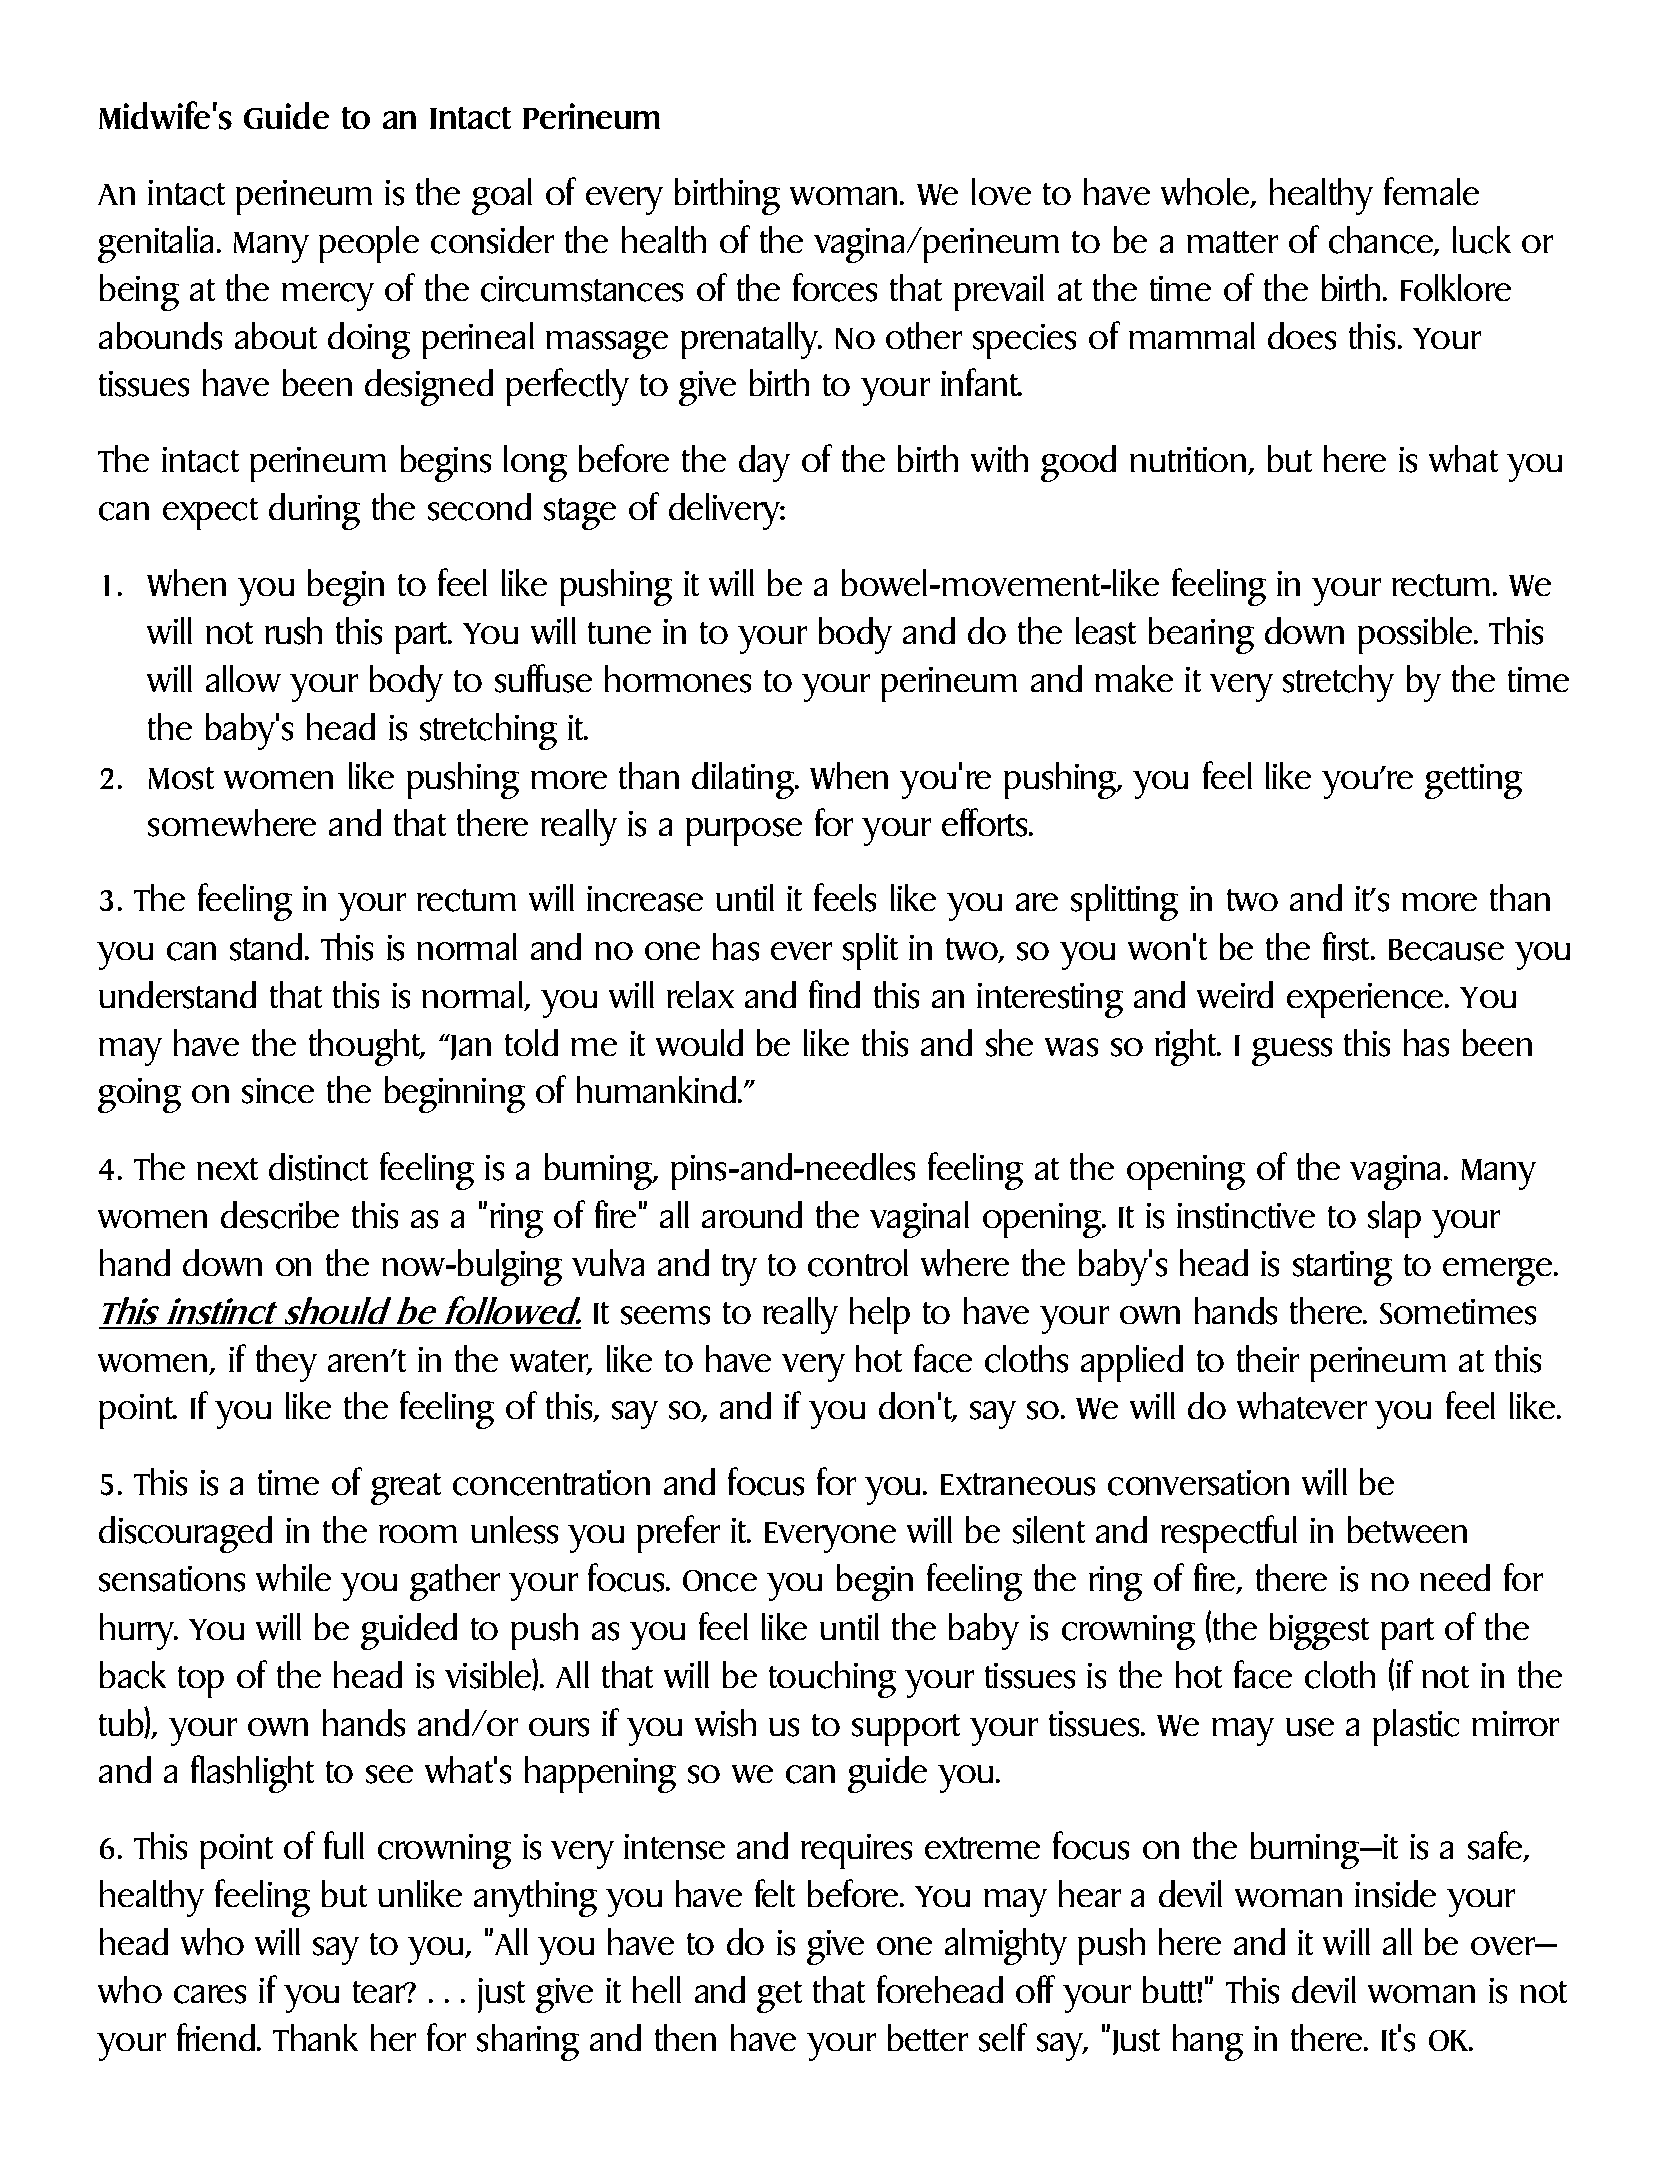 The height and width of the screenshot is (2169, 1676). What do you see at coordinates (1292, 1052) in the screenshot?
I see `guess` at bounding box center [1292, 1052].
